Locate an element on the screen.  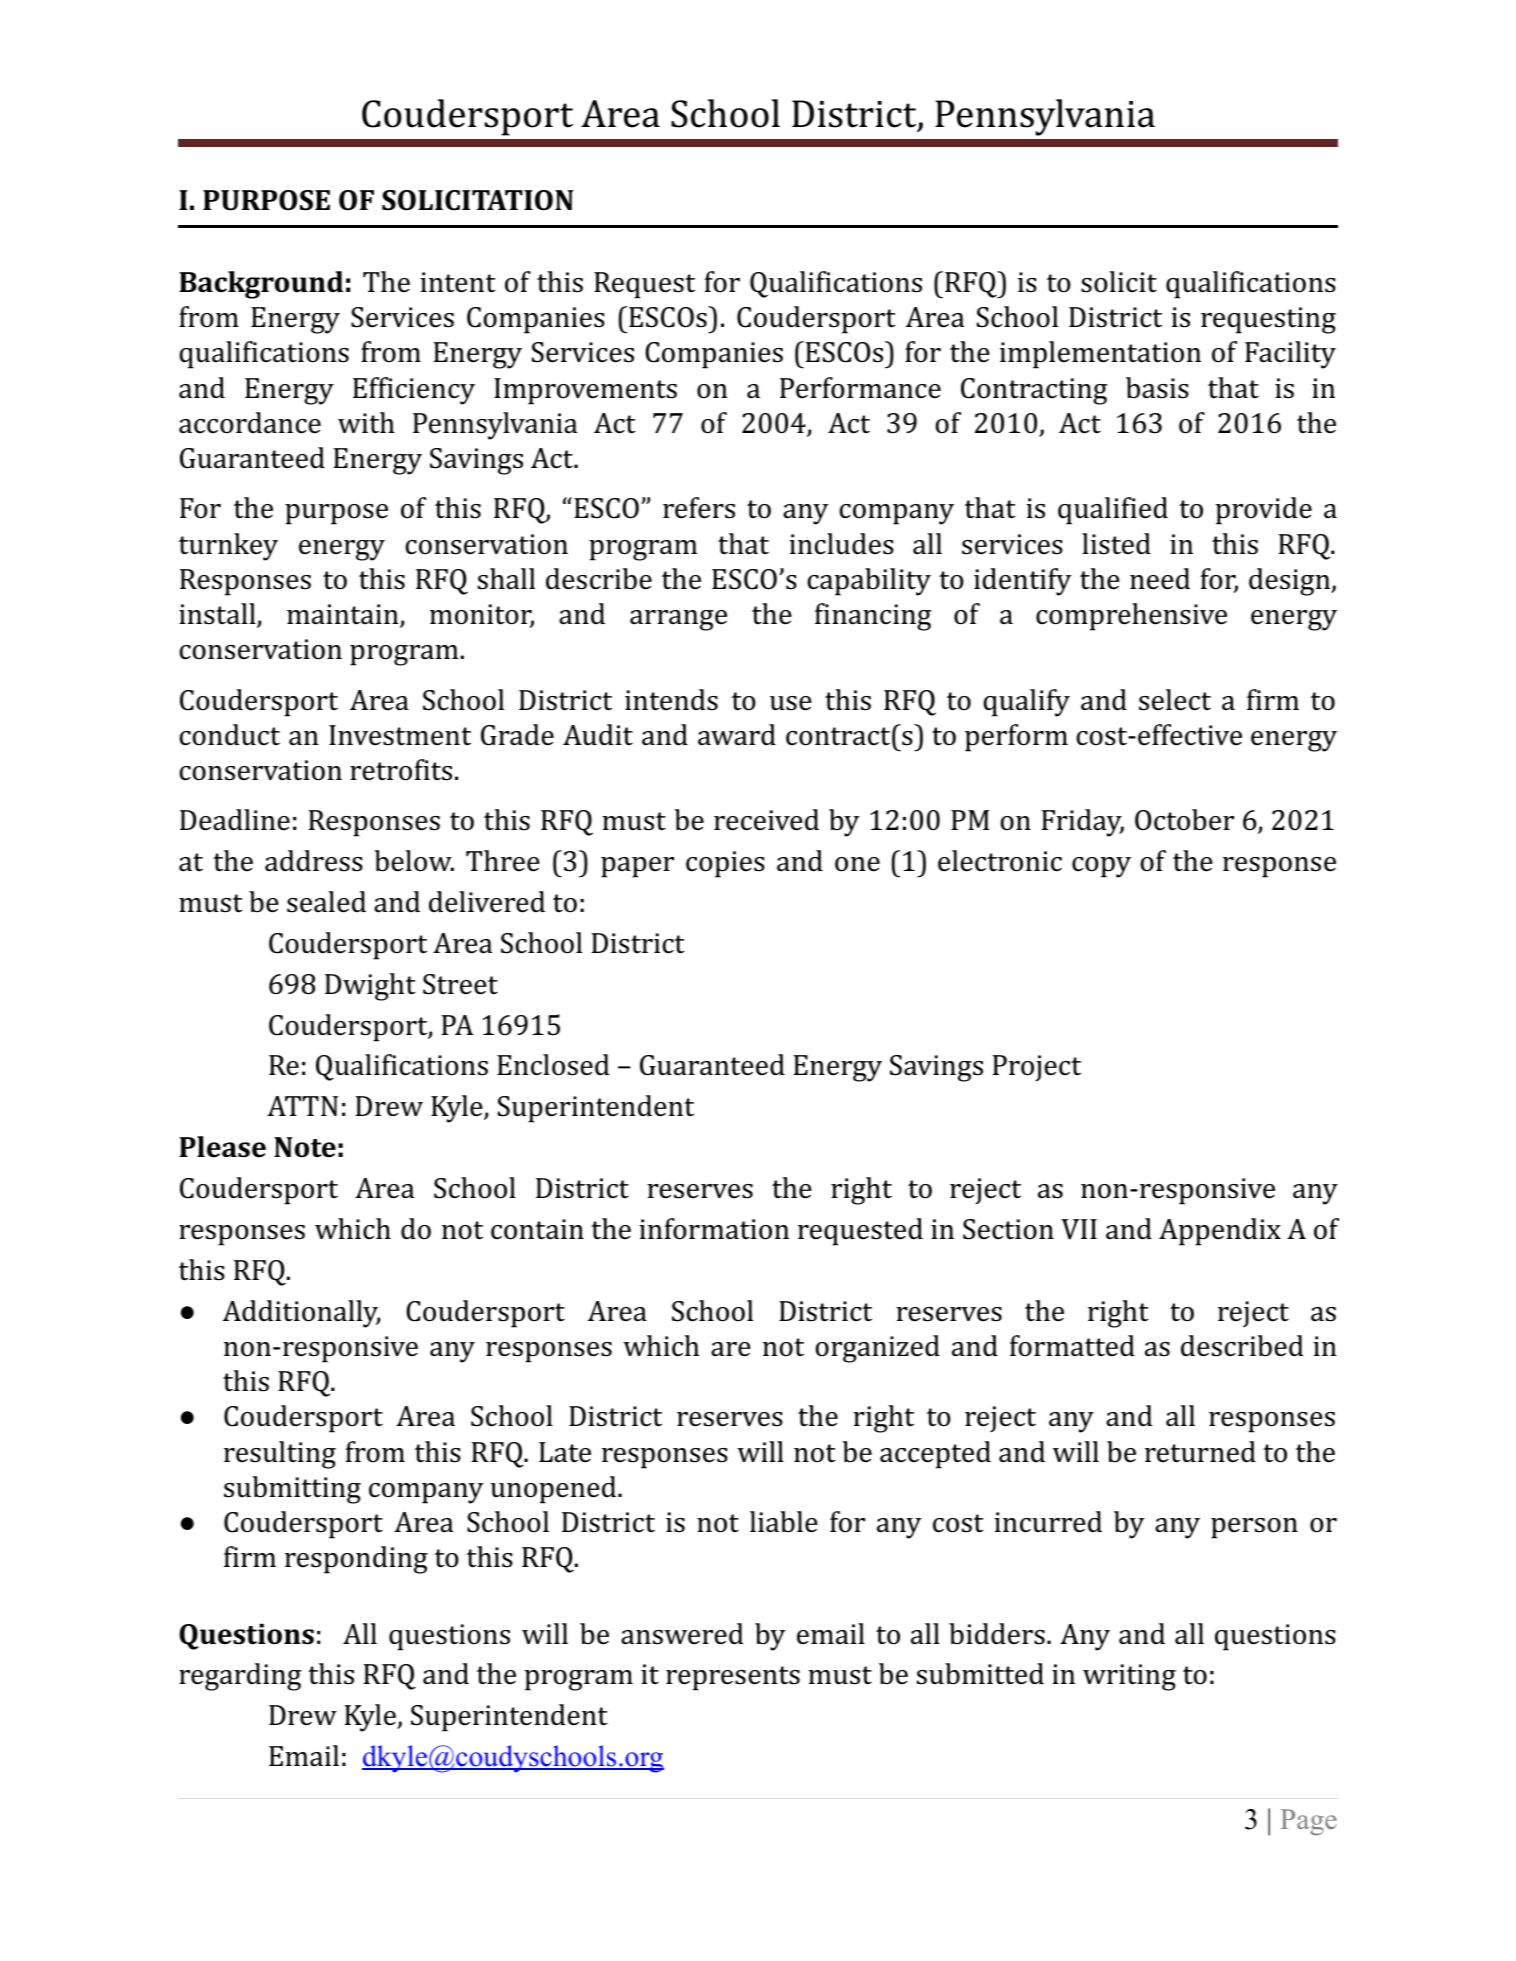
submitting is located at coordinates (292, 1490).
